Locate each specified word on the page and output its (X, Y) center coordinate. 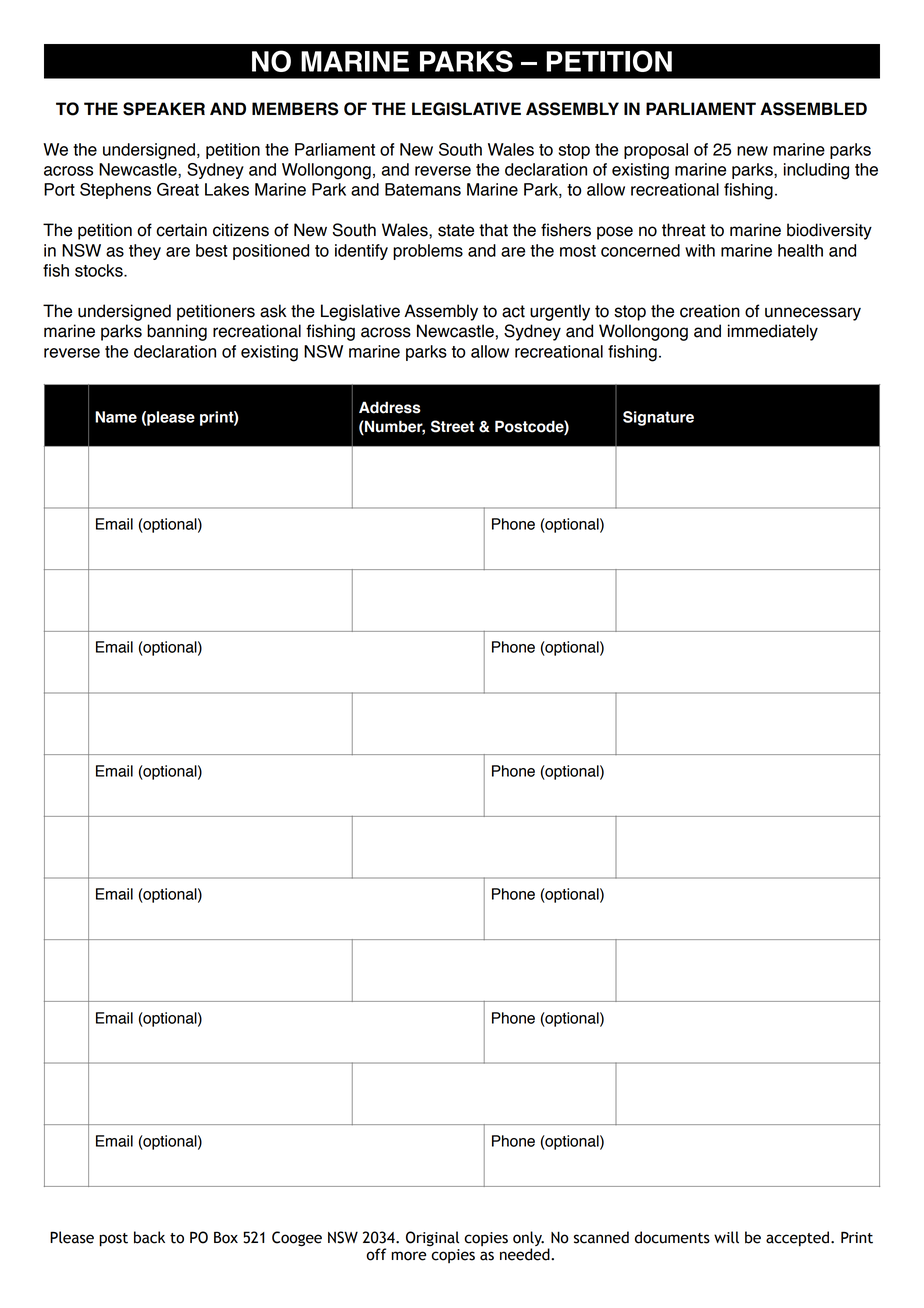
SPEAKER (164, 109)
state (456, 230)
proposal (656, 151)
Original (432, 1238)
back (149, 1237)
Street (452, 426)
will (726, 1237)
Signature (658, 418)
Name (116, 417)
